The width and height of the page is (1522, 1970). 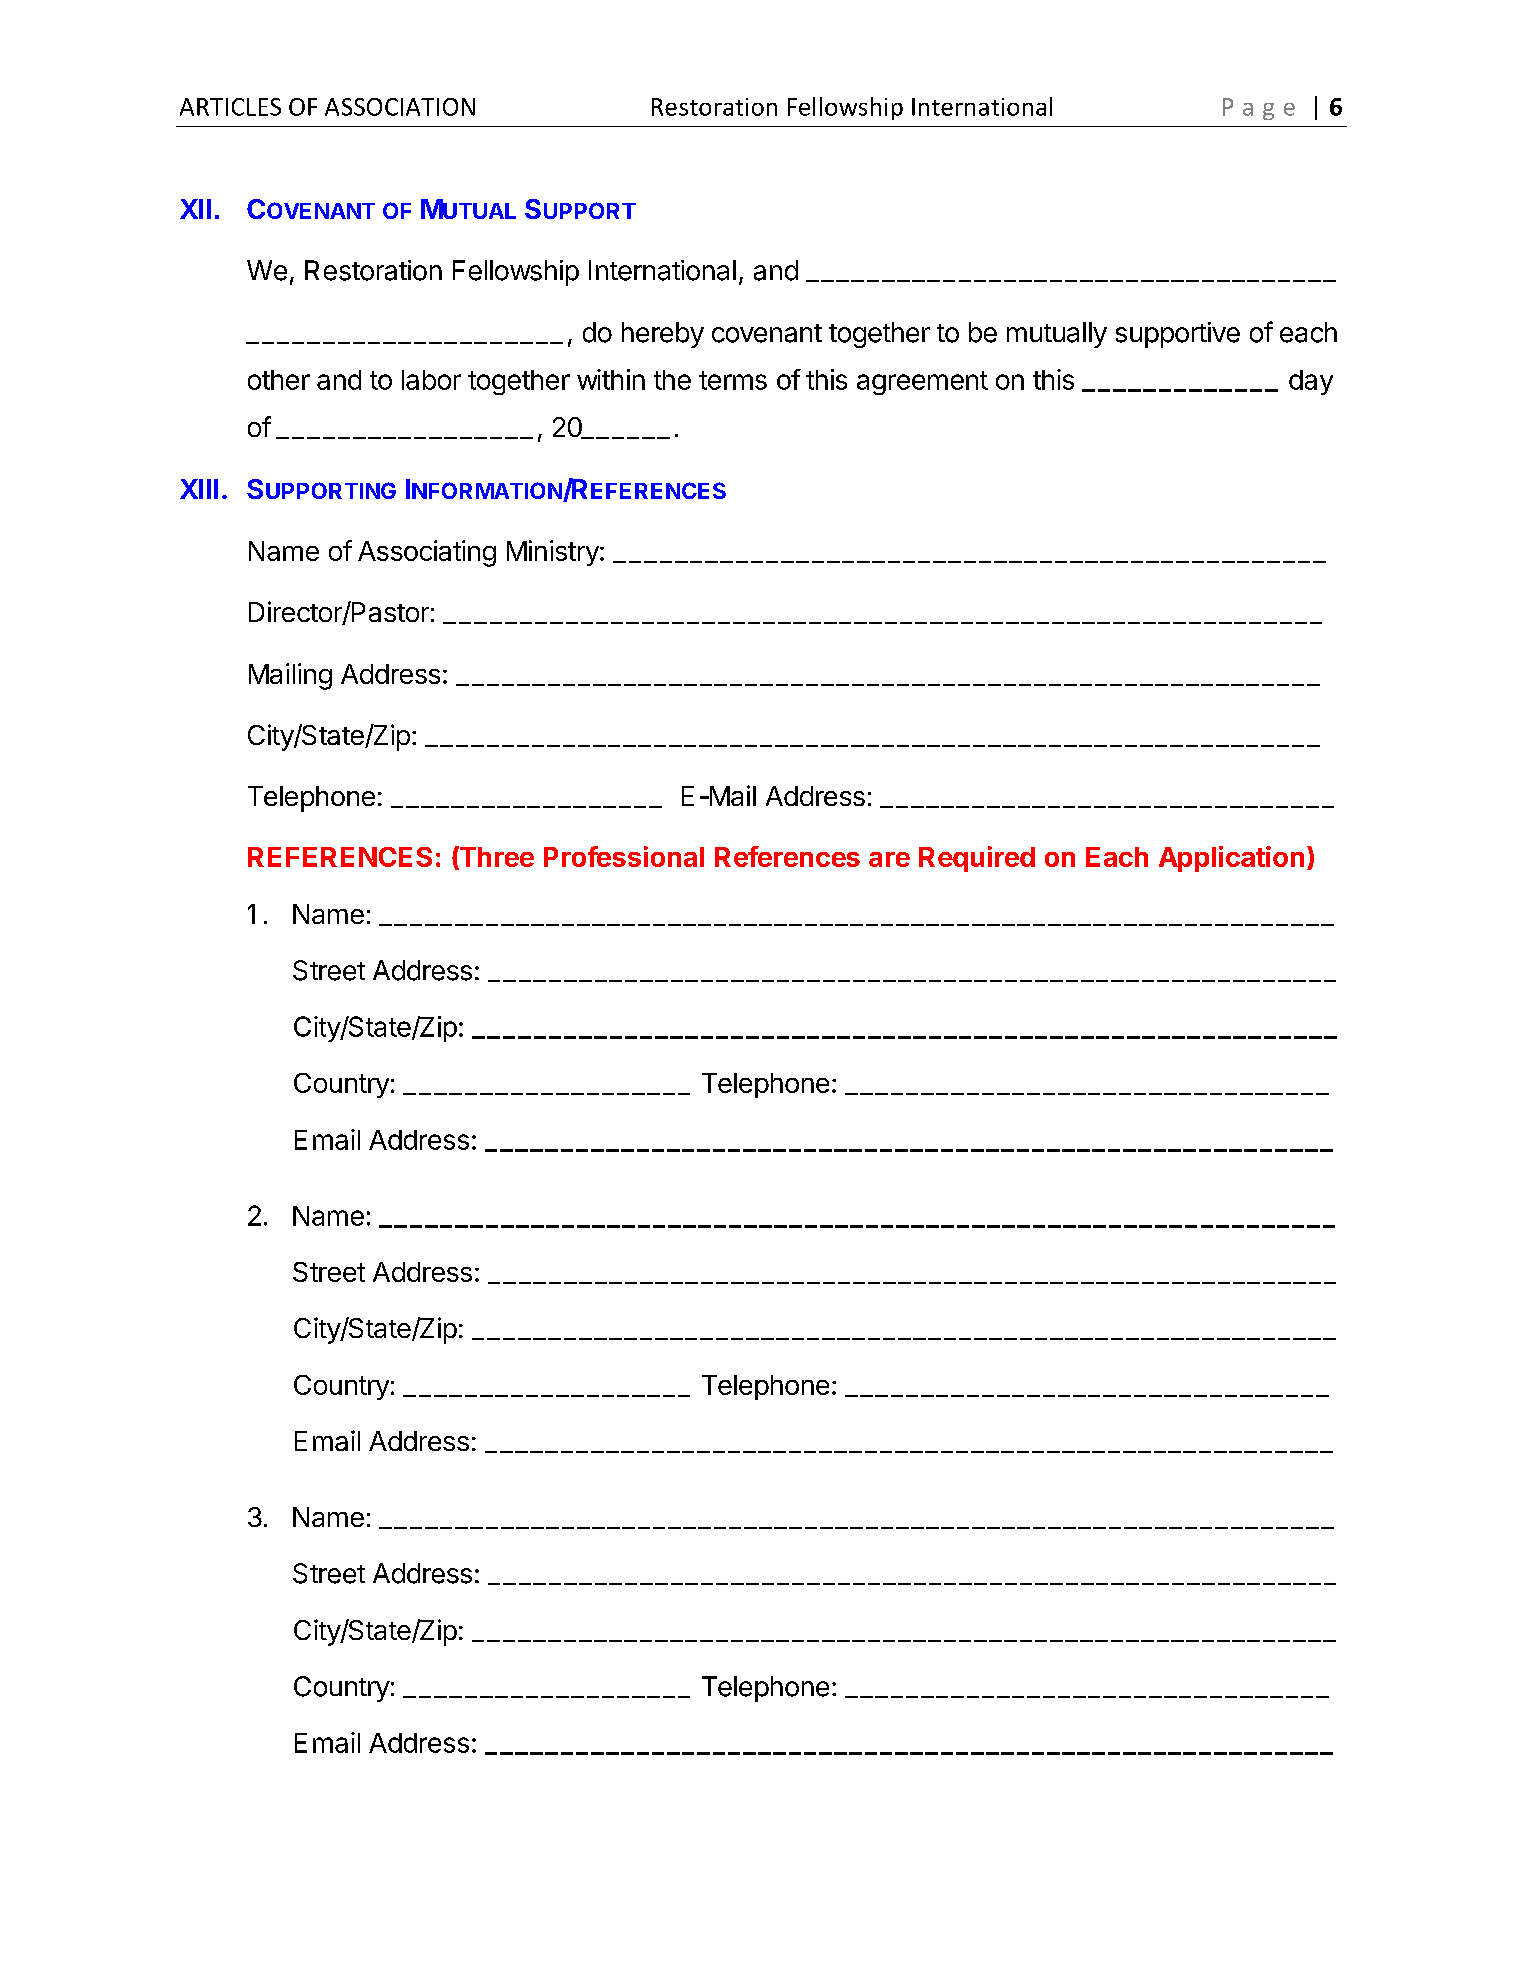 I want to click on day, so click(x=1311, y=382).
